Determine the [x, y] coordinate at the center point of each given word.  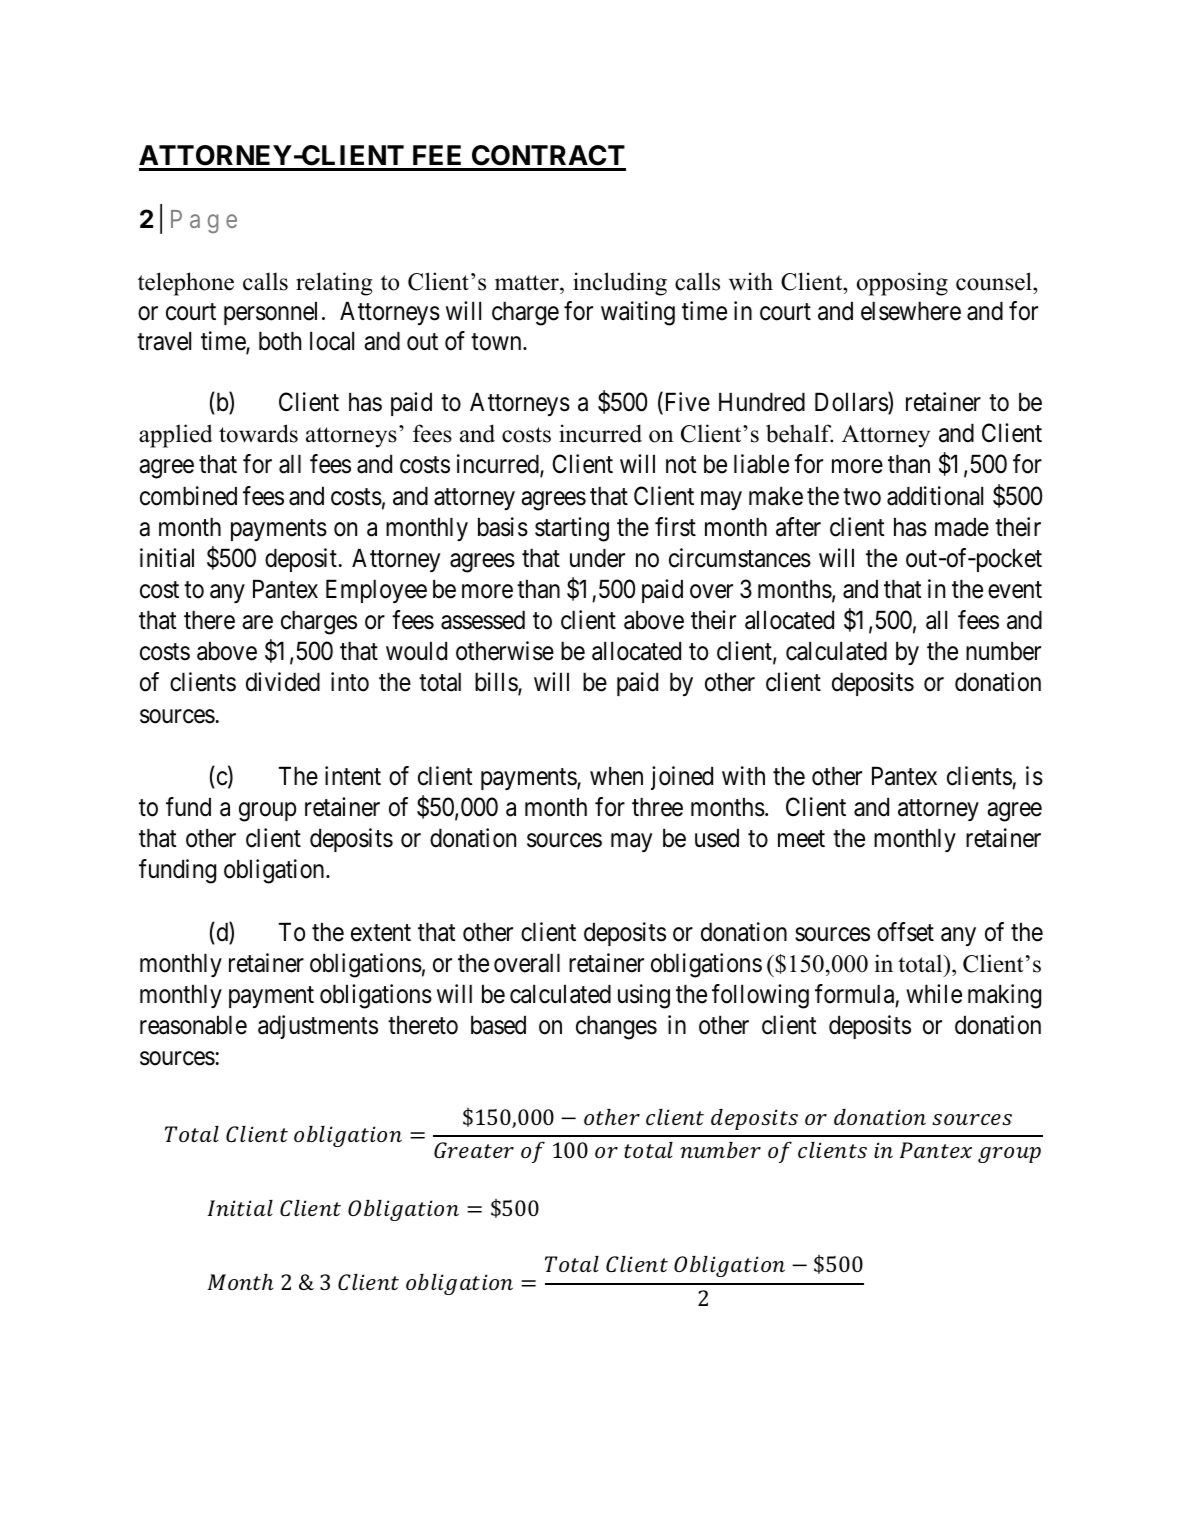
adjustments [318, 1027]
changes [616, 1027]
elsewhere [911, 311]
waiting [638, 313]
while [934, 994]
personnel [270, 313]
